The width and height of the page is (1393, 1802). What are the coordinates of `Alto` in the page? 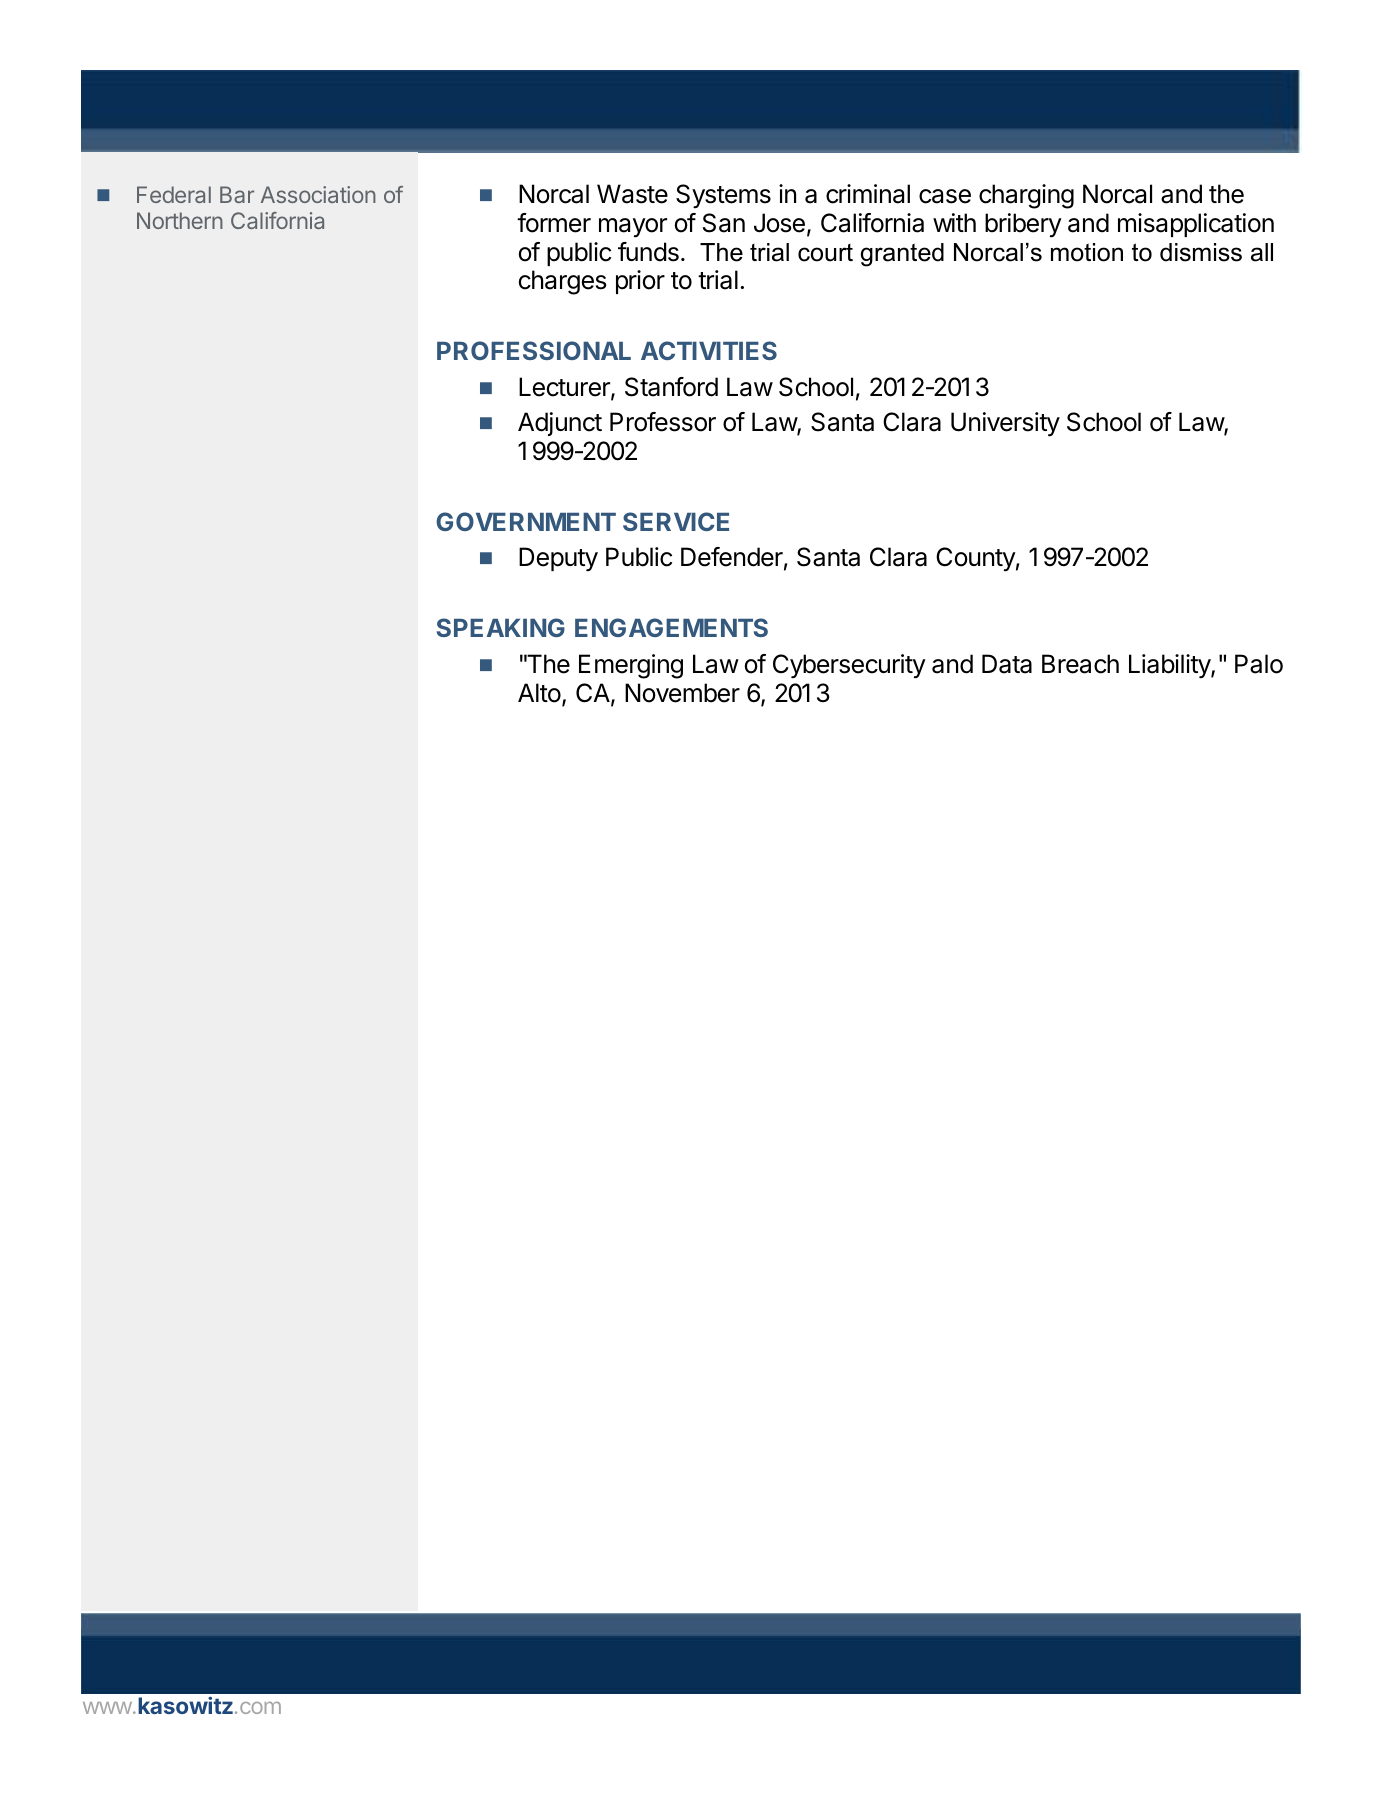 It's located at (539, 693).
